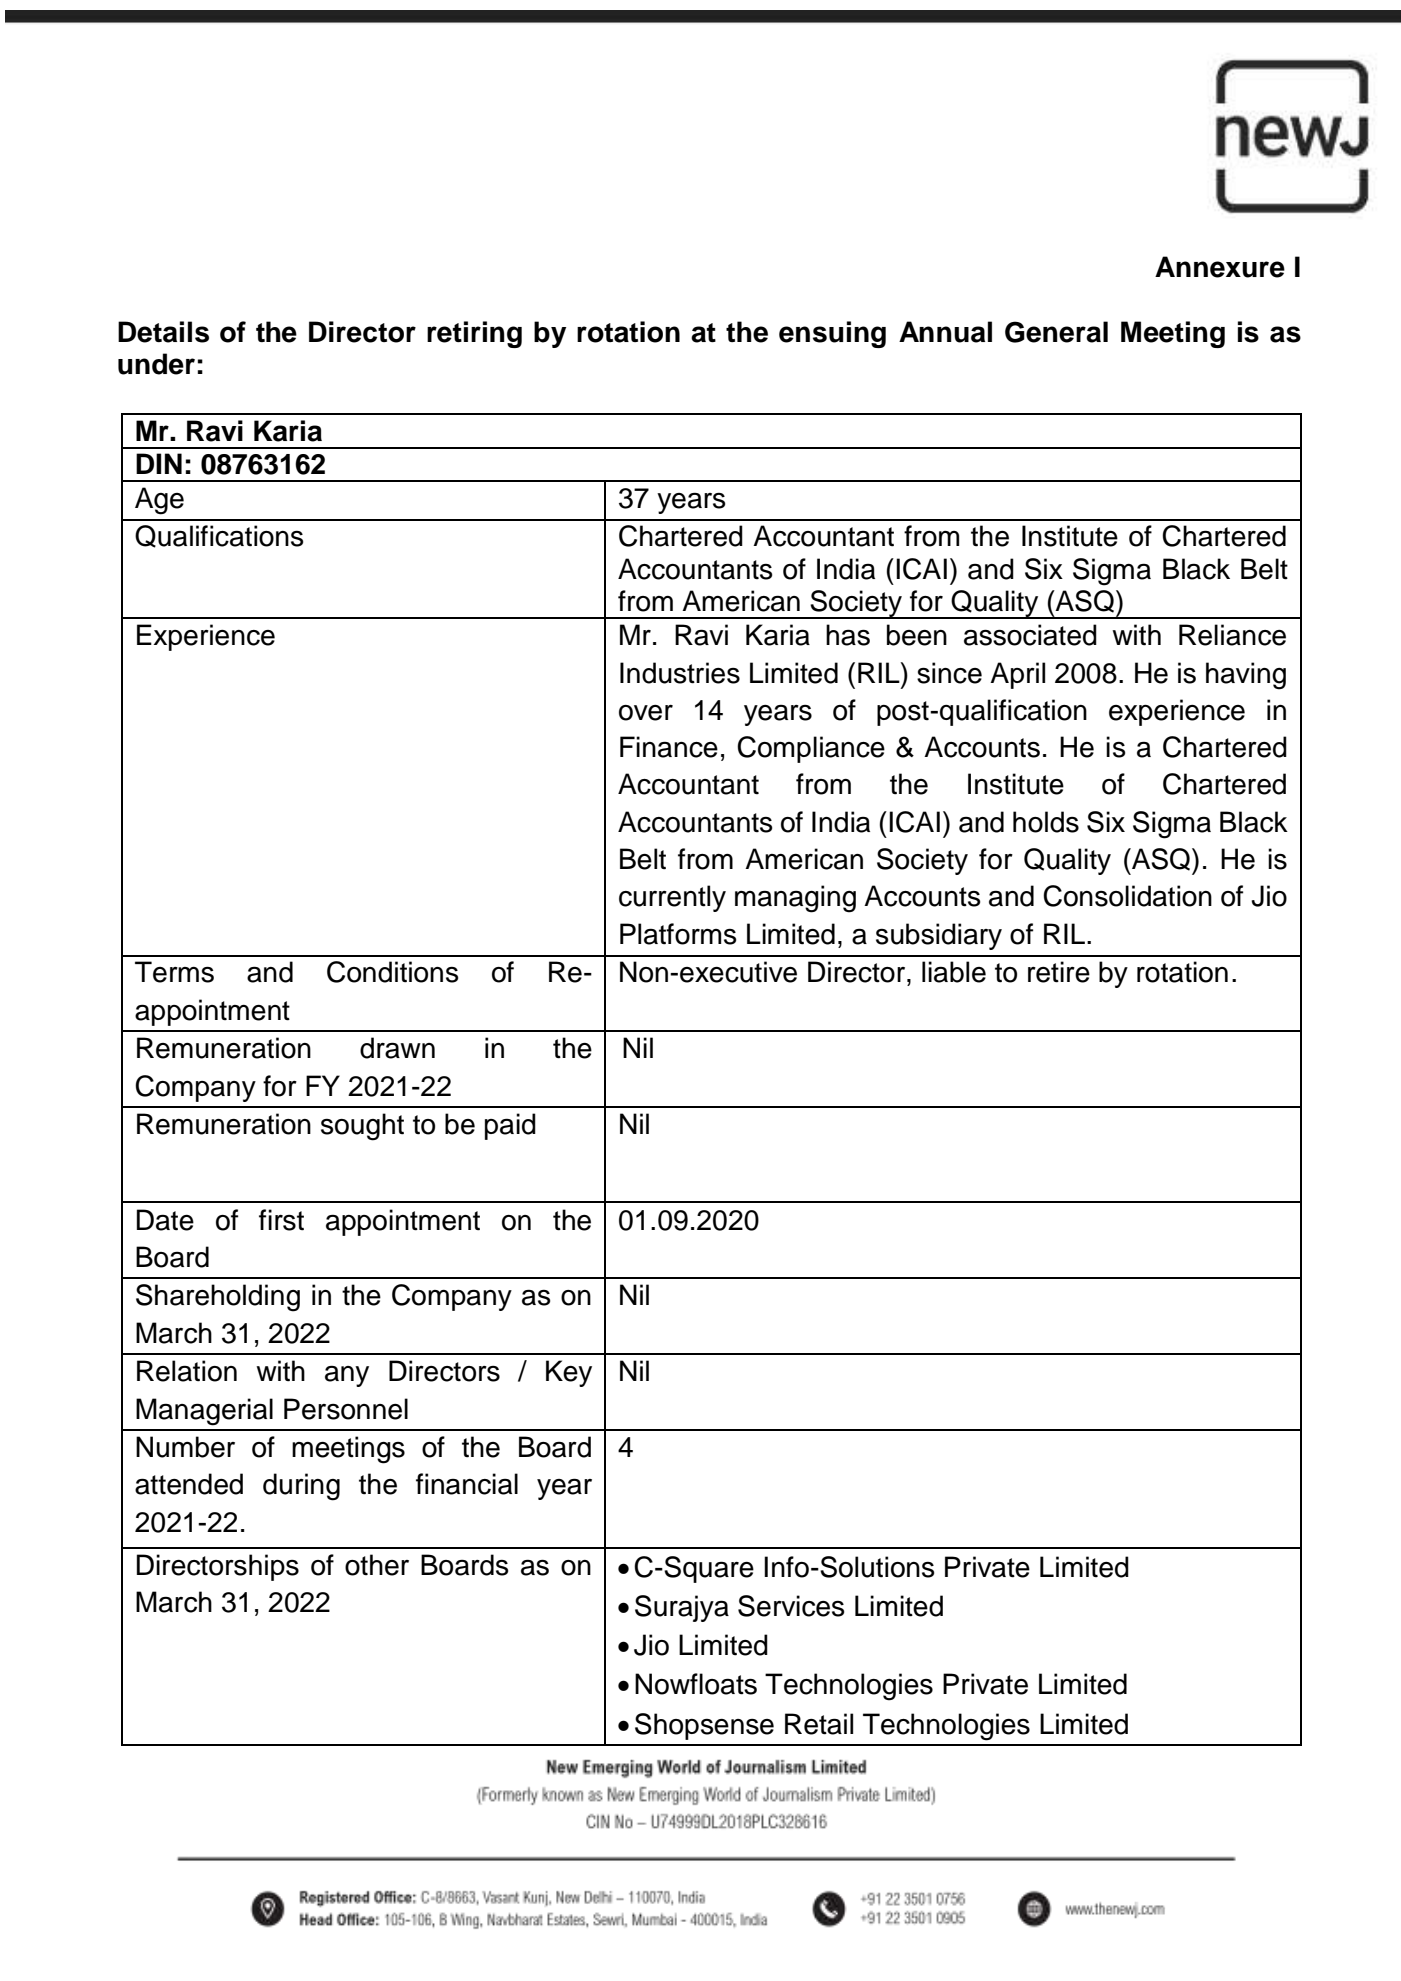 This document has width=1401, height=1981. I want to click on drawn, so click(397, 1048).
